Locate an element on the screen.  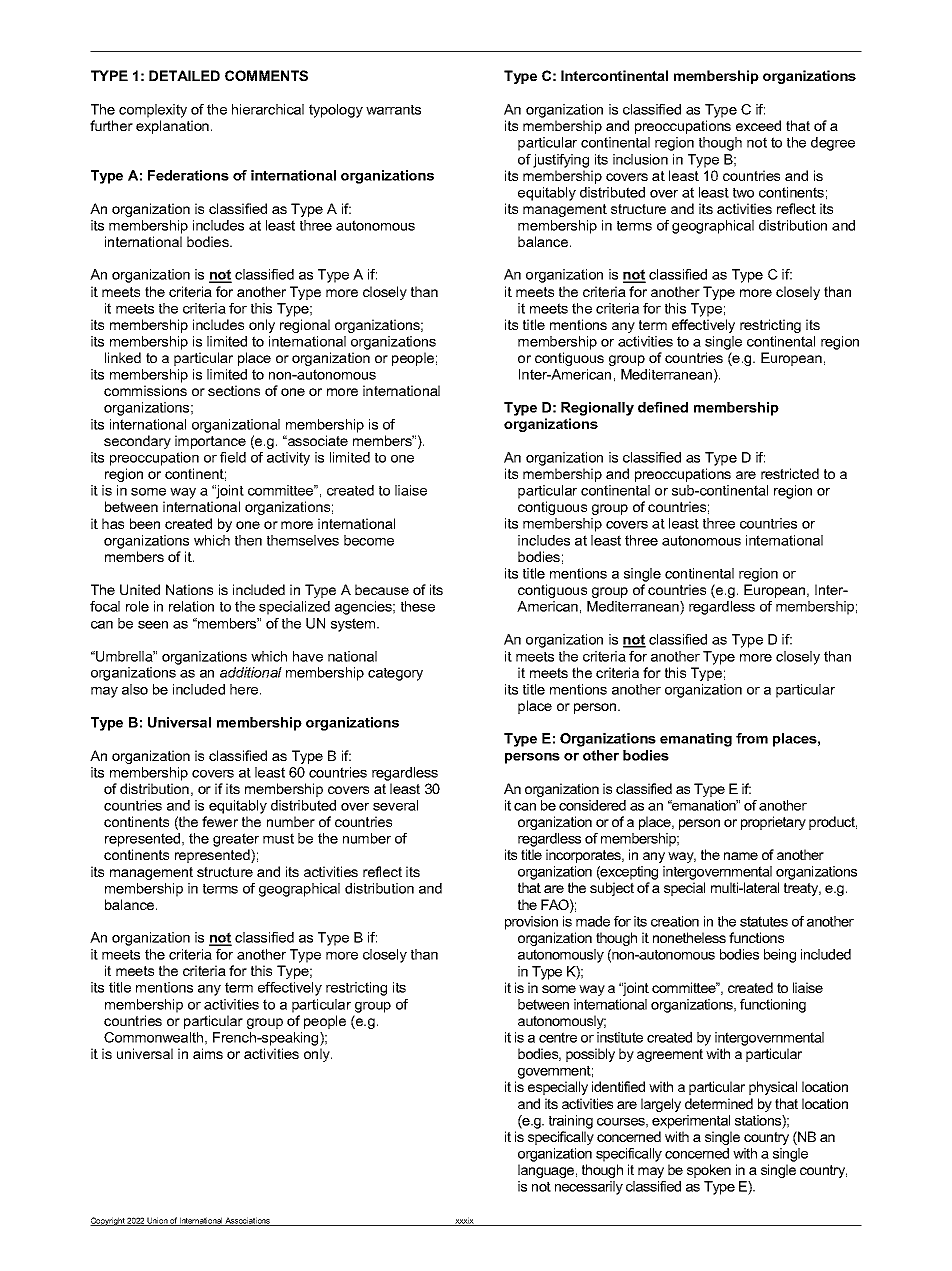
several is located at coordinates (395, 805).
